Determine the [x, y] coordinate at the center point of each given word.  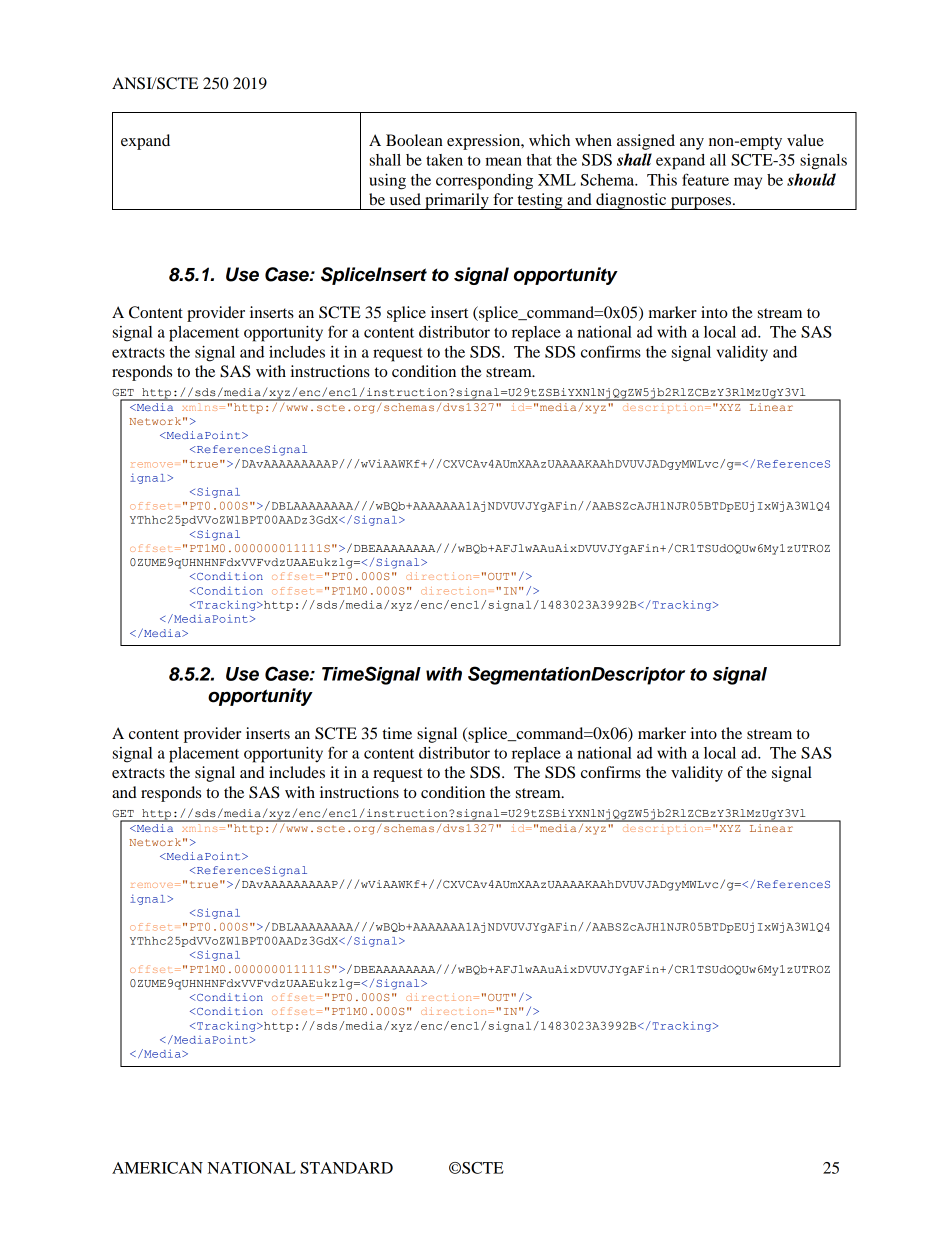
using [387, 182]
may [748, 183]
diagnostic [631, 201]
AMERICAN [157, 1168]
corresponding [484, 182]
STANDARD [346, 1168]
